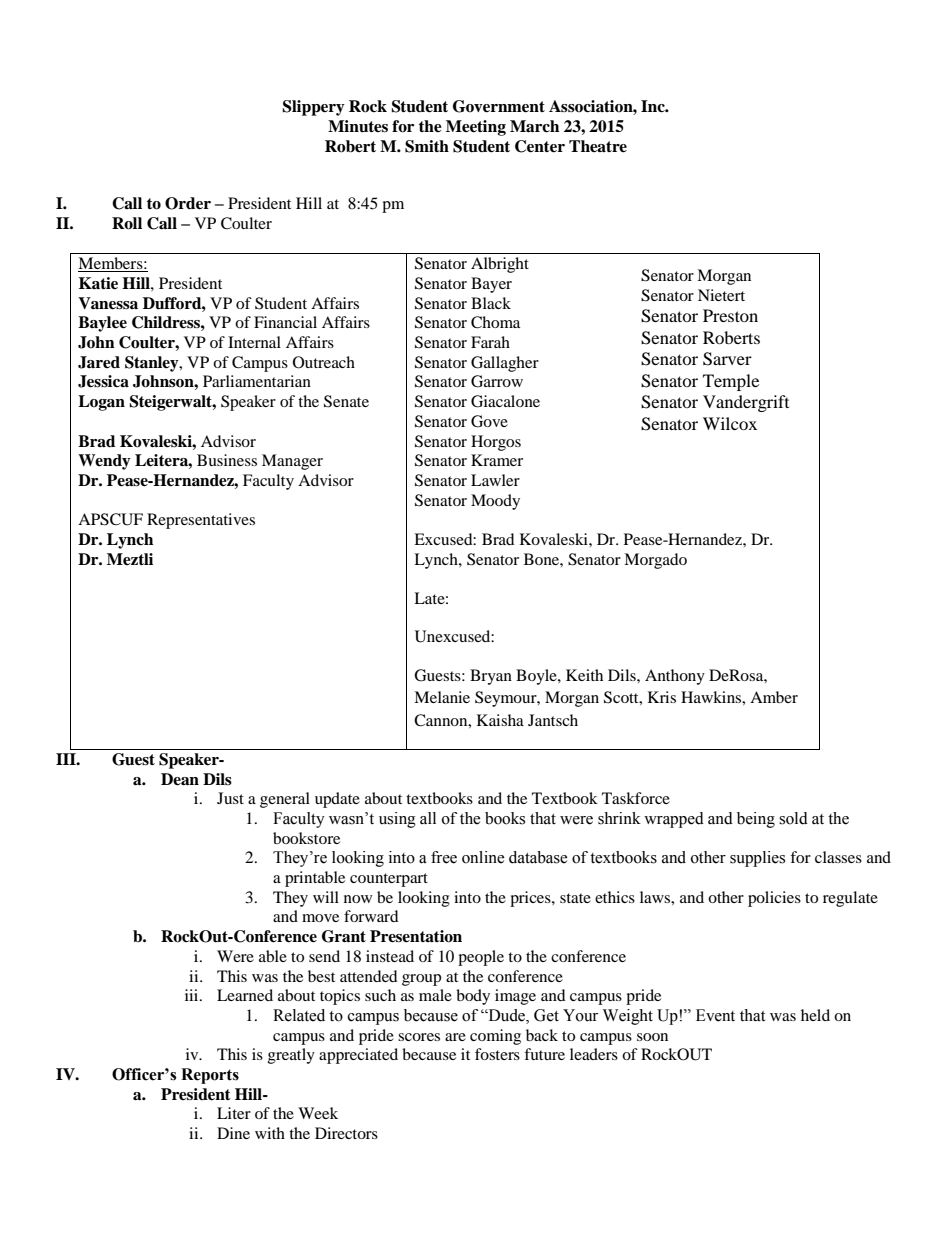 The height and width of the screenshot is (1233, 952). Describe the element at coordinates (188, 203) in the screenshot. I see `Order` at that location.
